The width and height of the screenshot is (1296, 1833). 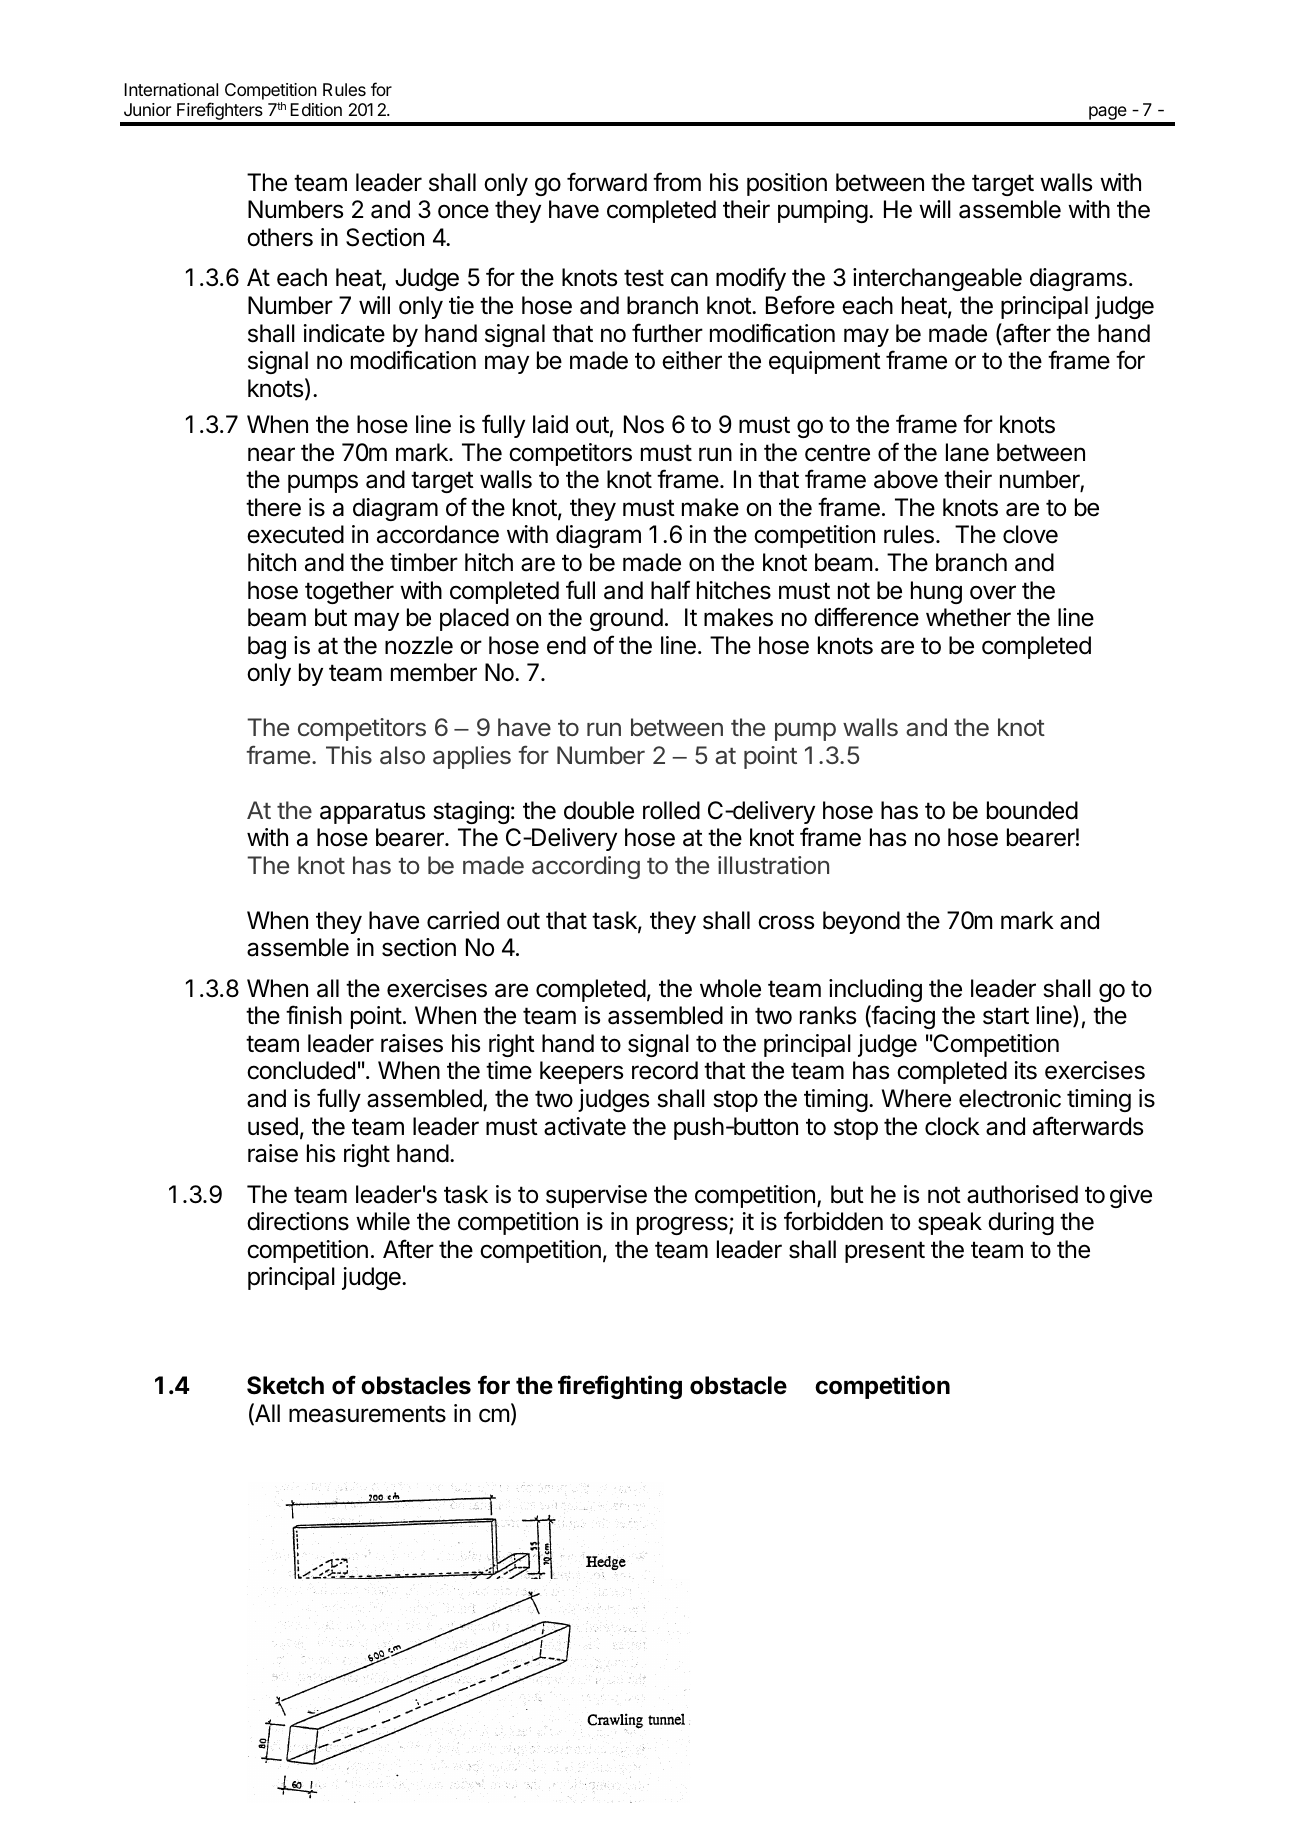 I want to click on This, so click(x=349, y=755).
